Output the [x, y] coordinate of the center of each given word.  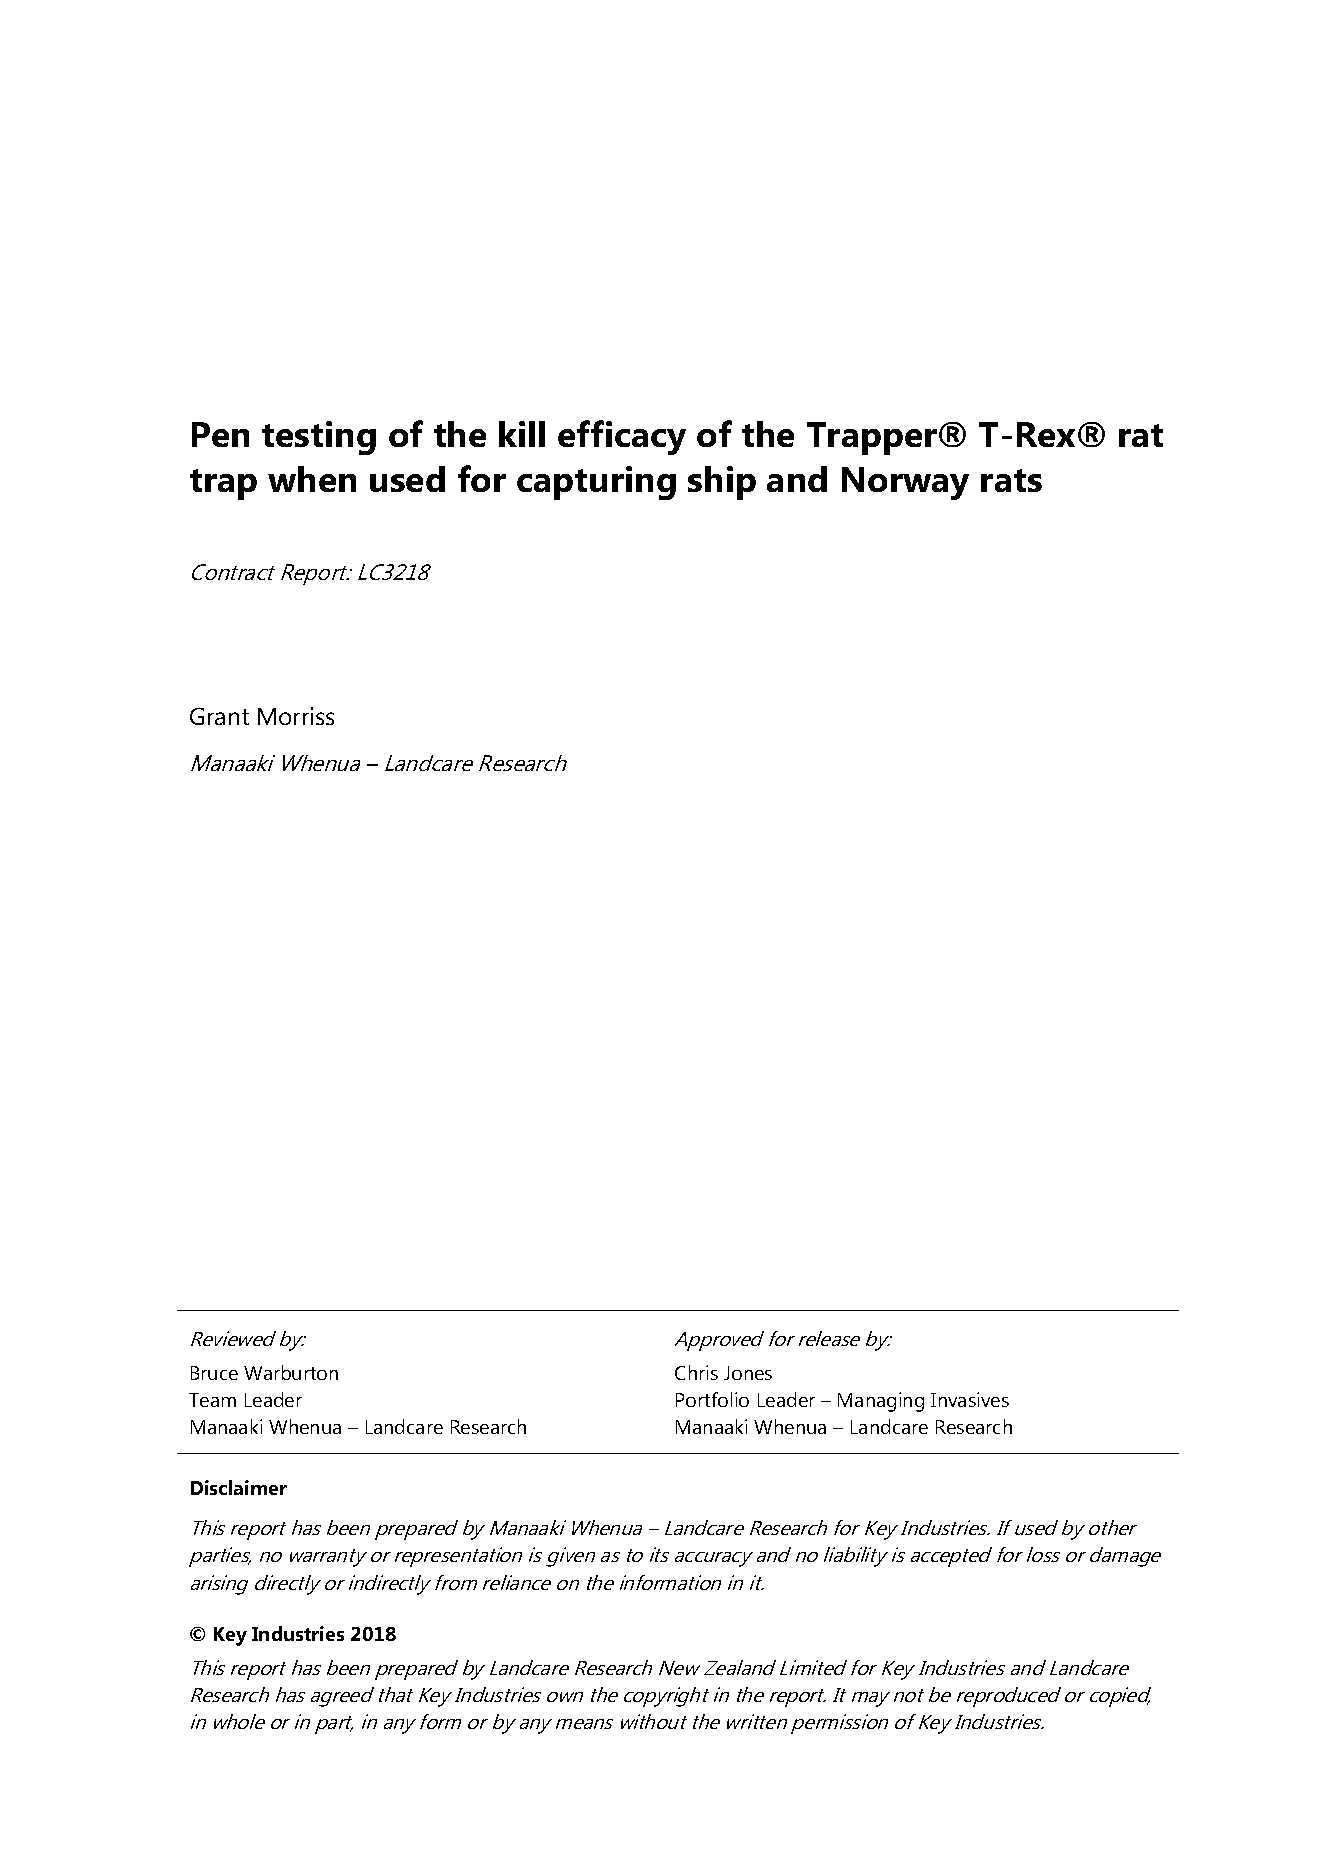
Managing [881, 1402]
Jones [748, 1373]
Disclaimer [239, 1487]
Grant [219, 716]
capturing [596, 483]
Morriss [296, 716]
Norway [905, 483]
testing [319, 438]
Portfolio [712, 1399]
